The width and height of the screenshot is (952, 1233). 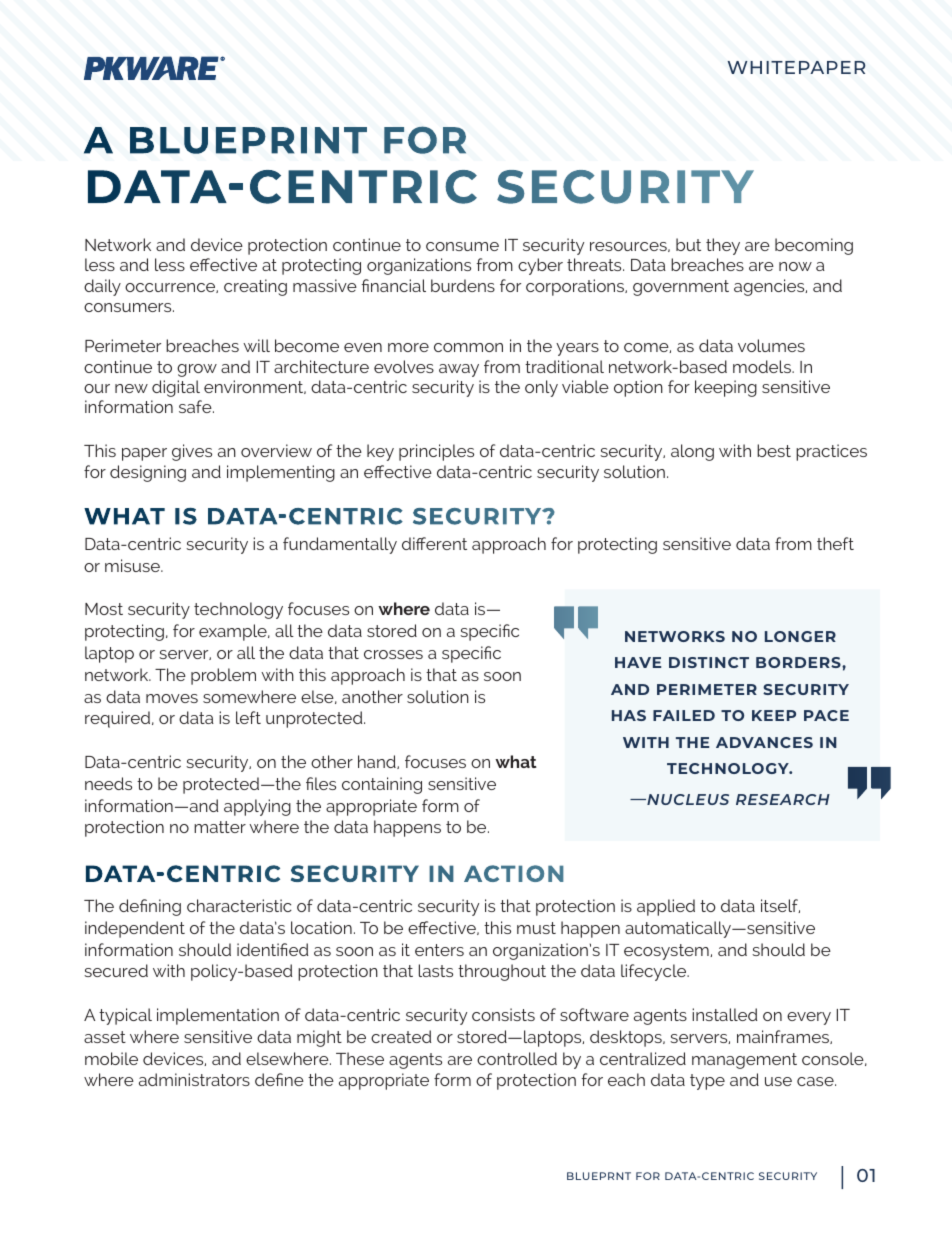 I want to click on controlled, so click(x=517, y=1058).
